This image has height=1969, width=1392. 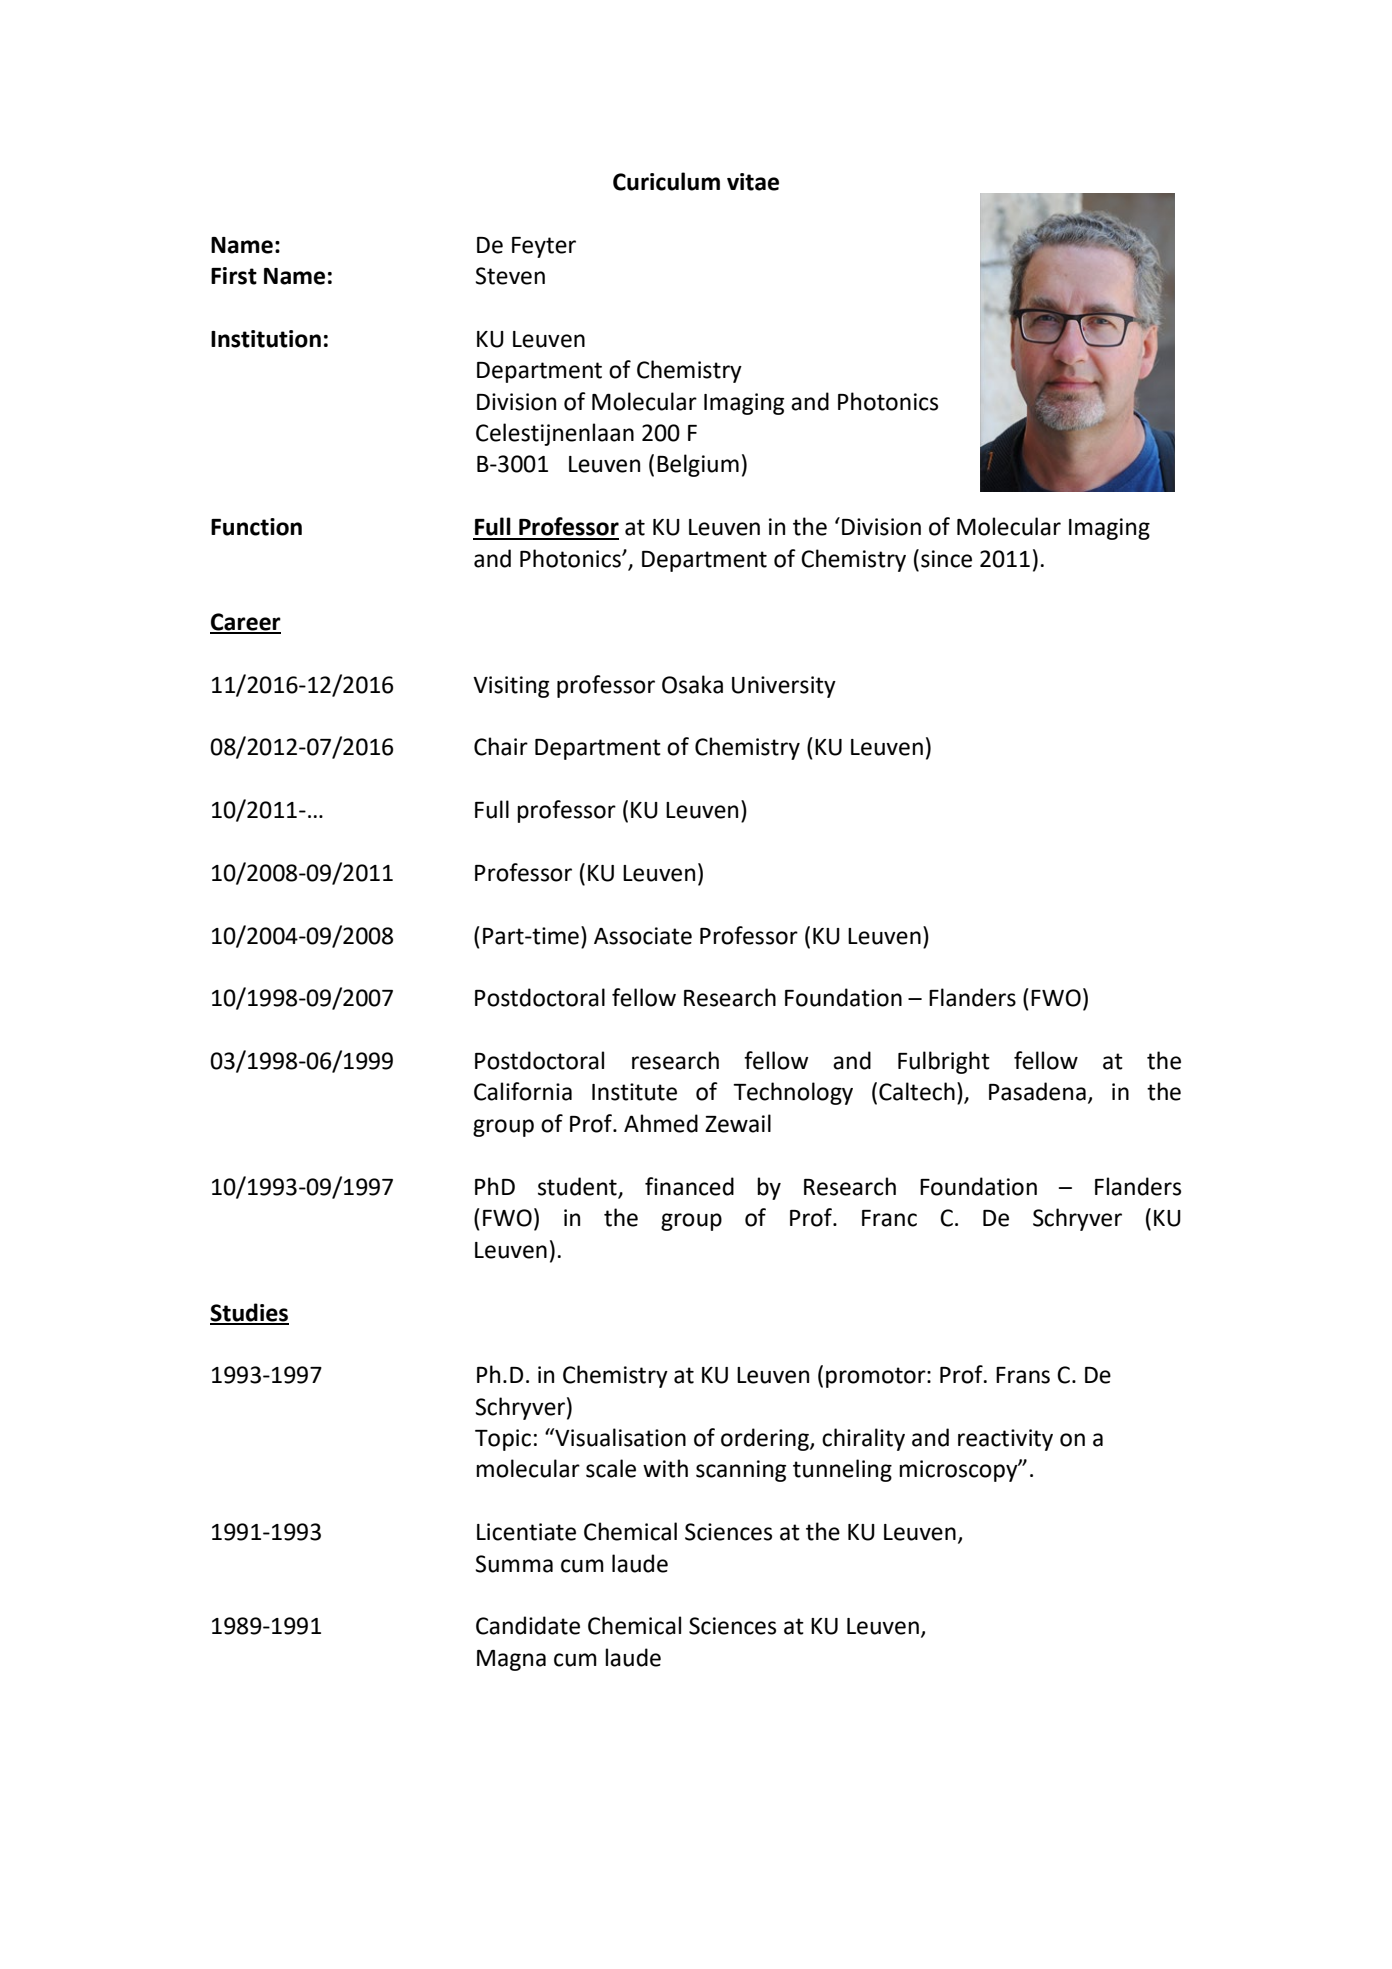 What do you see at coordinates (917, 1091) in the image?
I see `Caltech` at bounding box center [917, 1091].
